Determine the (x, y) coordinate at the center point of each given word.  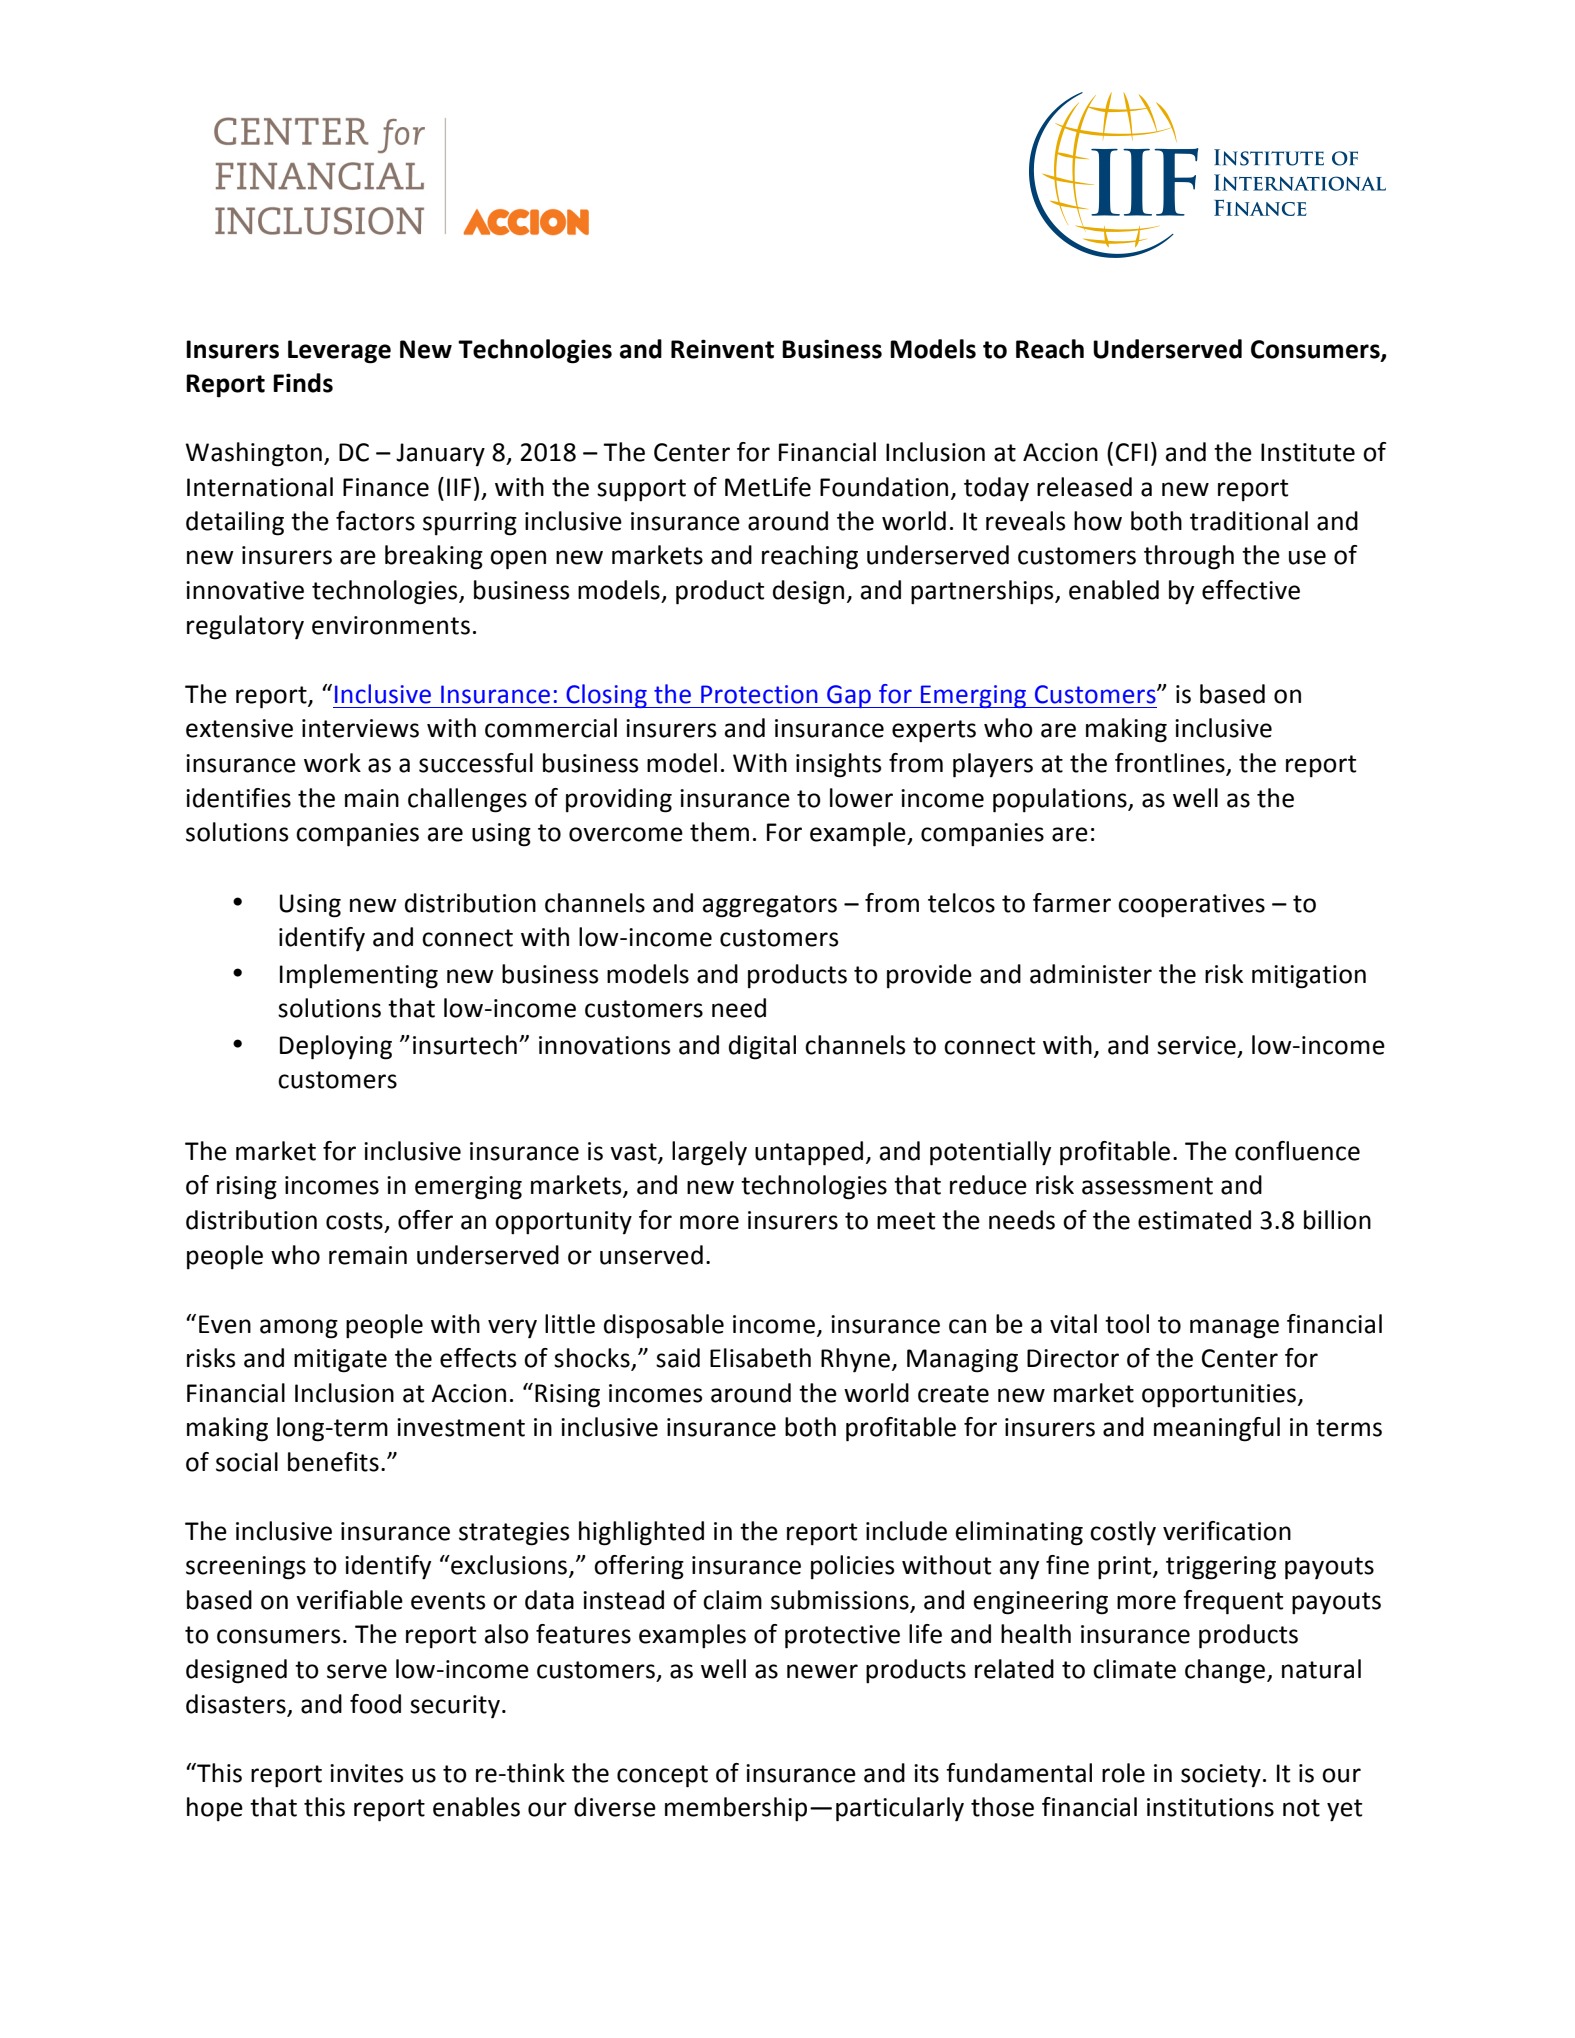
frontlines (1171, 764)
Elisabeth (760, 1358)
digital (762, 1047)
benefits (333, 1462)
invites (366, 1773)
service (1196, 1045)
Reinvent (722, 349)
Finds (303, 383)
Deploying (336, 1047)
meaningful (1217, 1429)
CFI (1132, 452)
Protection (759, 694)
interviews (360, 728)
